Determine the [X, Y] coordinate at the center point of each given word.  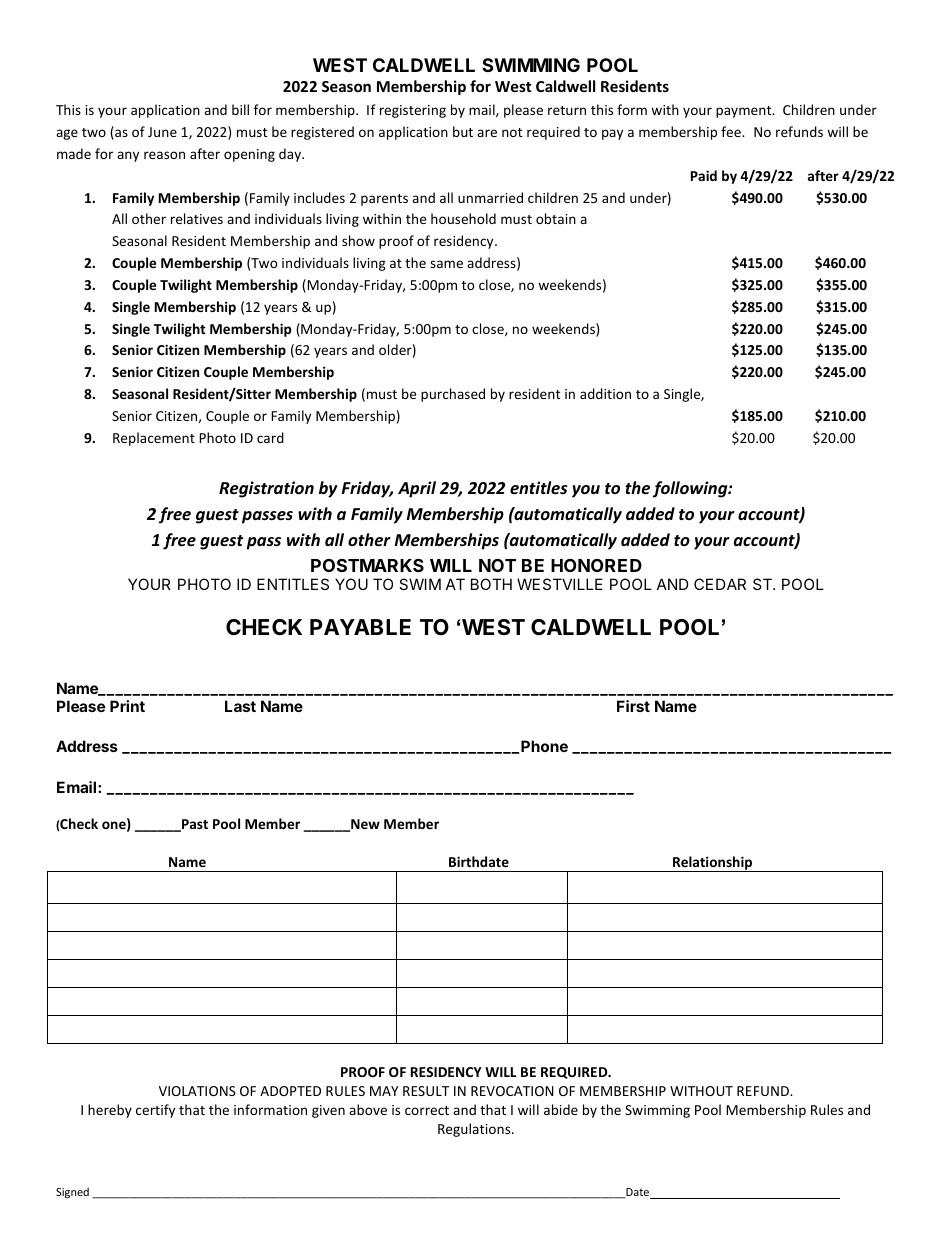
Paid [704, 175]
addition [605, 393]
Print [127, 706]
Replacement [154, 439]
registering [413, 111]
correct [427, 1110]
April [417, 489]
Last [240, 706]
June [162, 132]
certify [155, 1111]
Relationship [713, 864]
